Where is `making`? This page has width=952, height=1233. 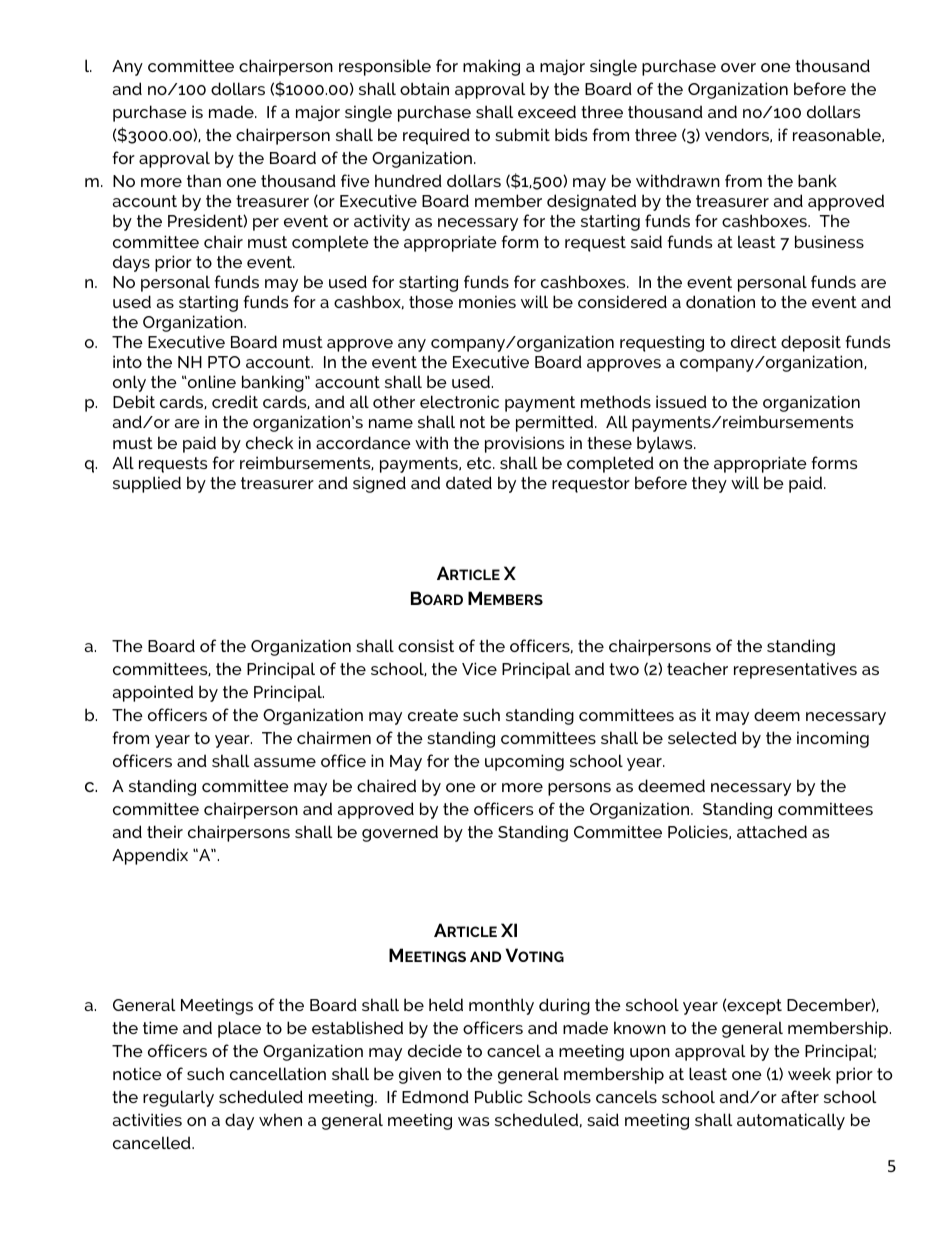 making is located at coordinates (491, 67).
